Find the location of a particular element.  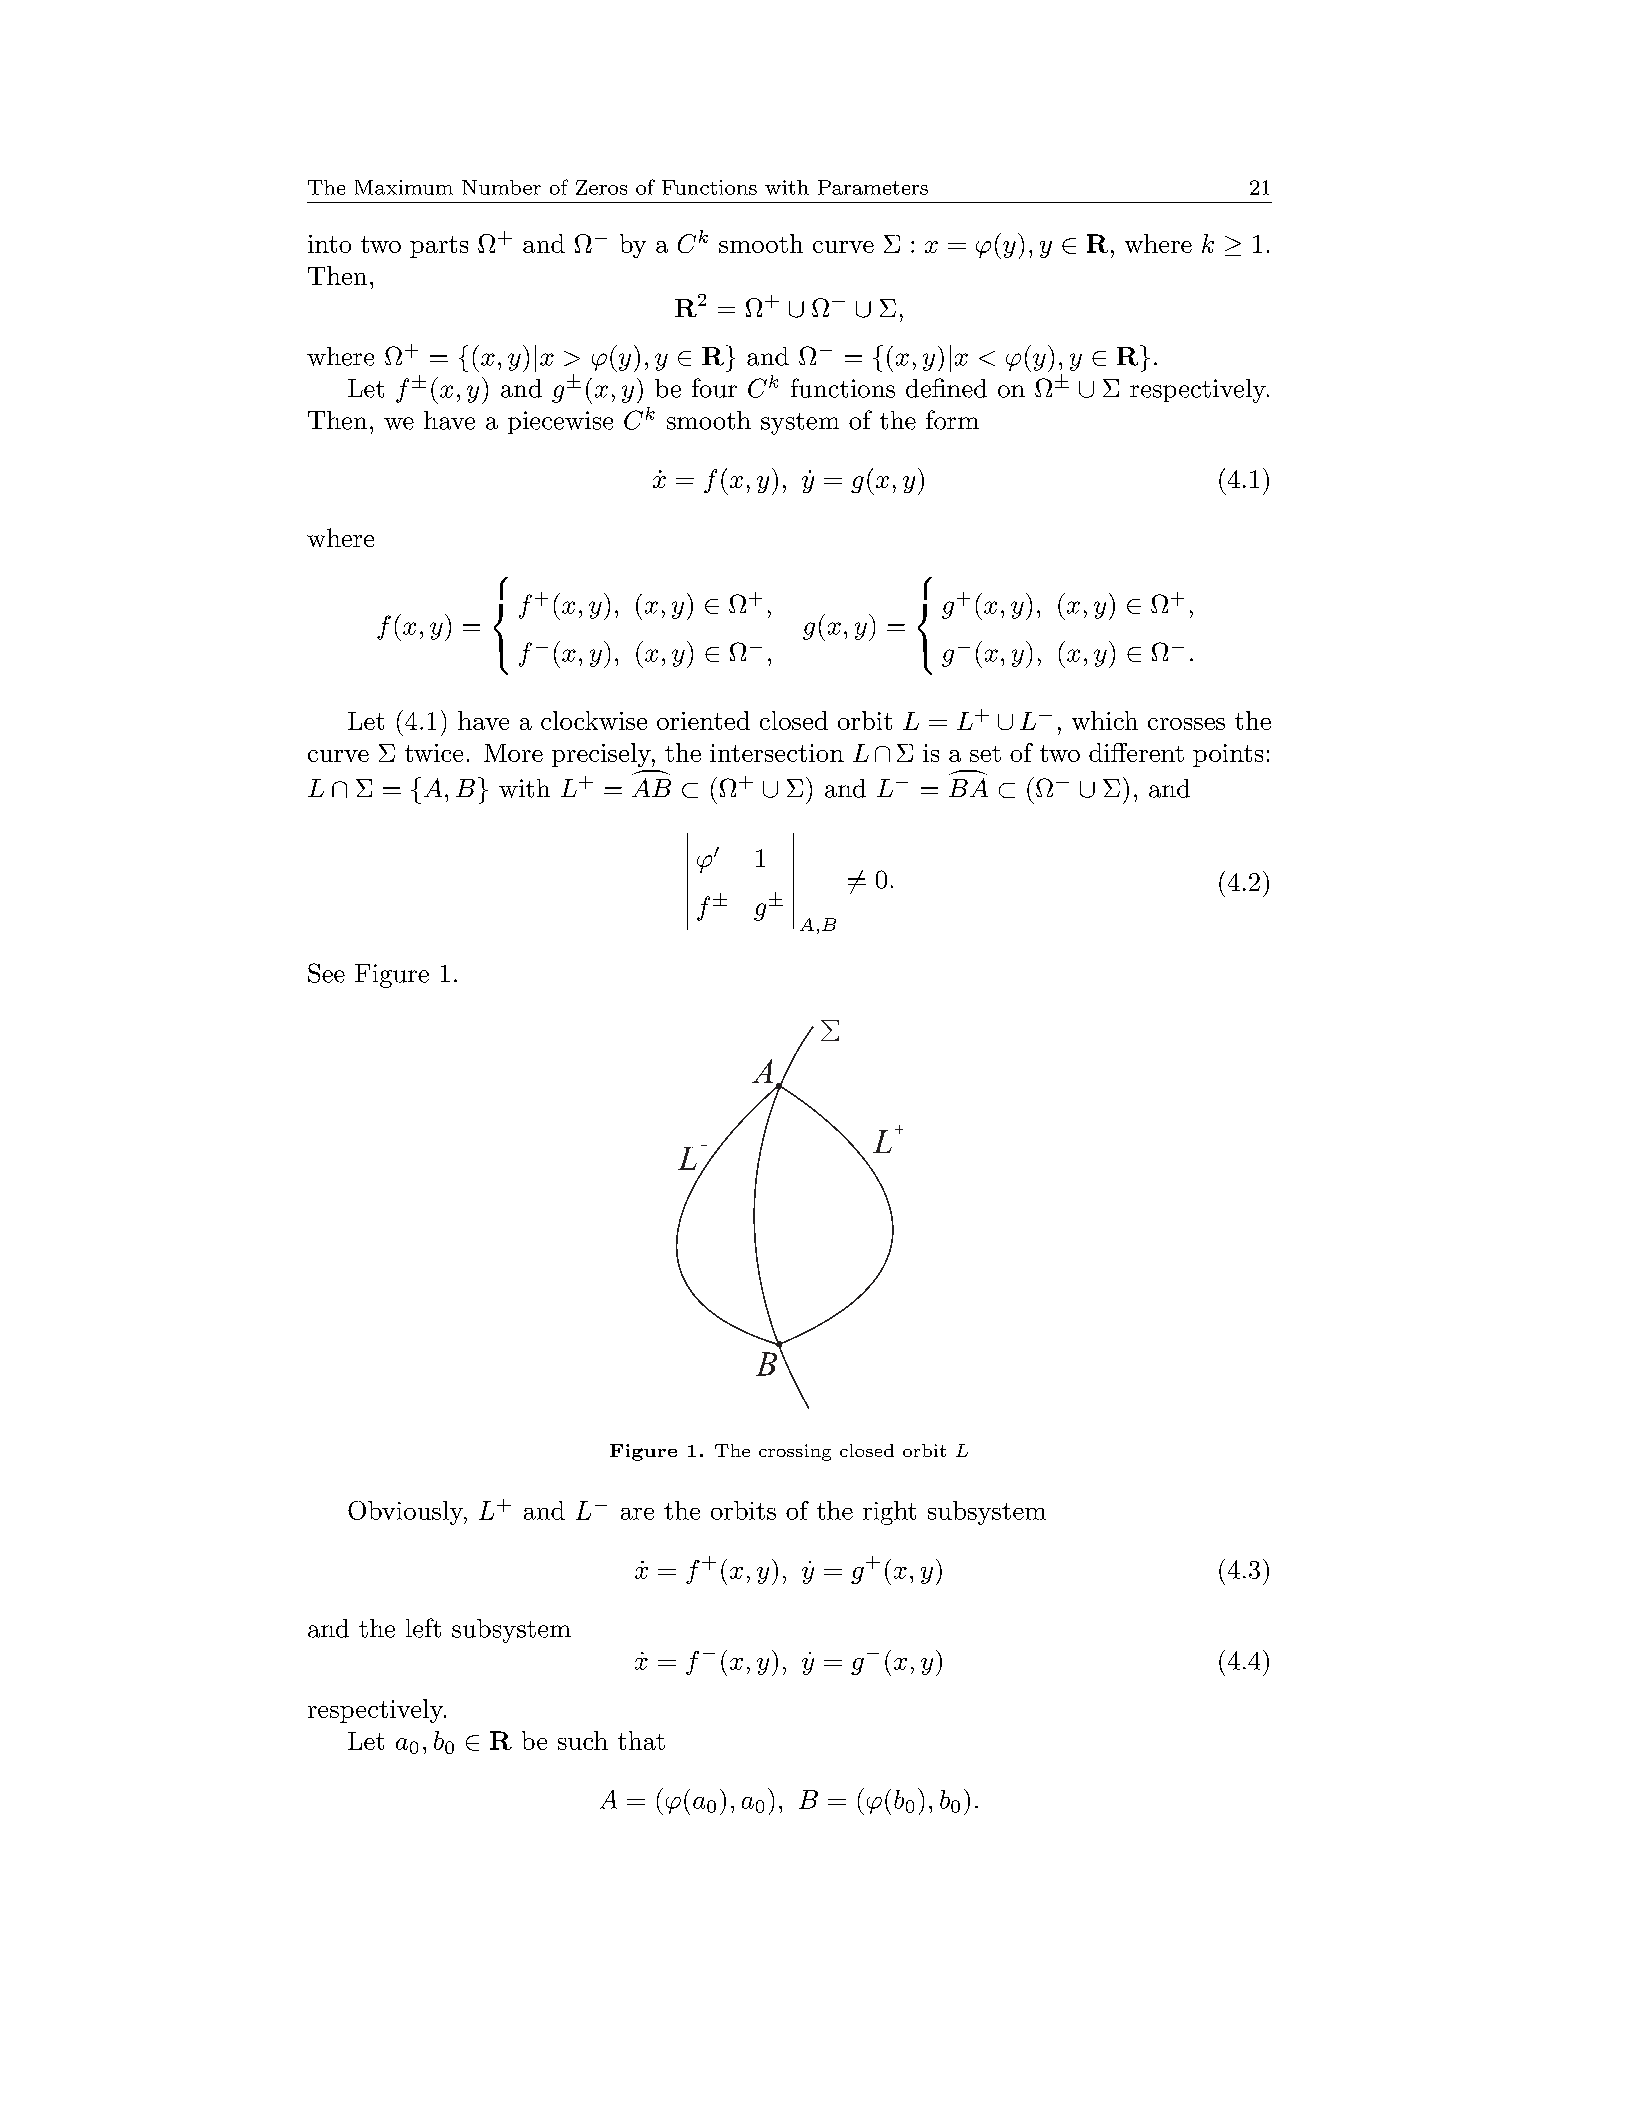

right is located at coordinates (889, 1513).
